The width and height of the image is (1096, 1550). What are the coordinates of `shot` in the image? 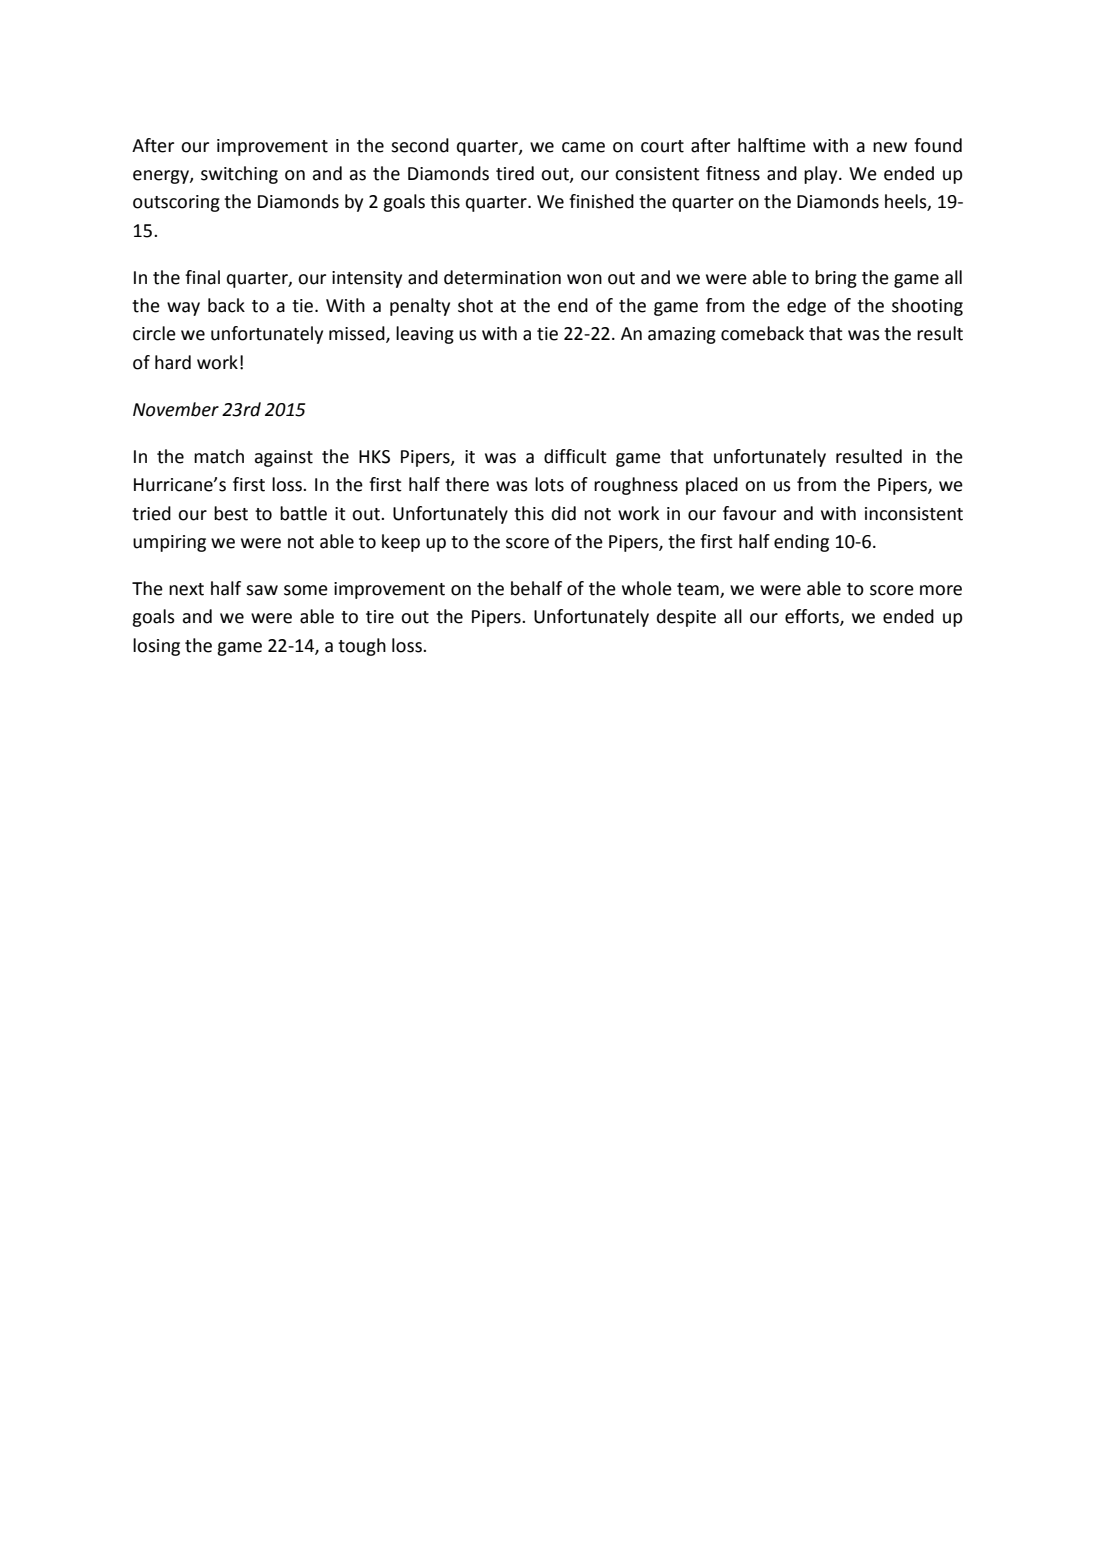 It's located at (475, 305).
